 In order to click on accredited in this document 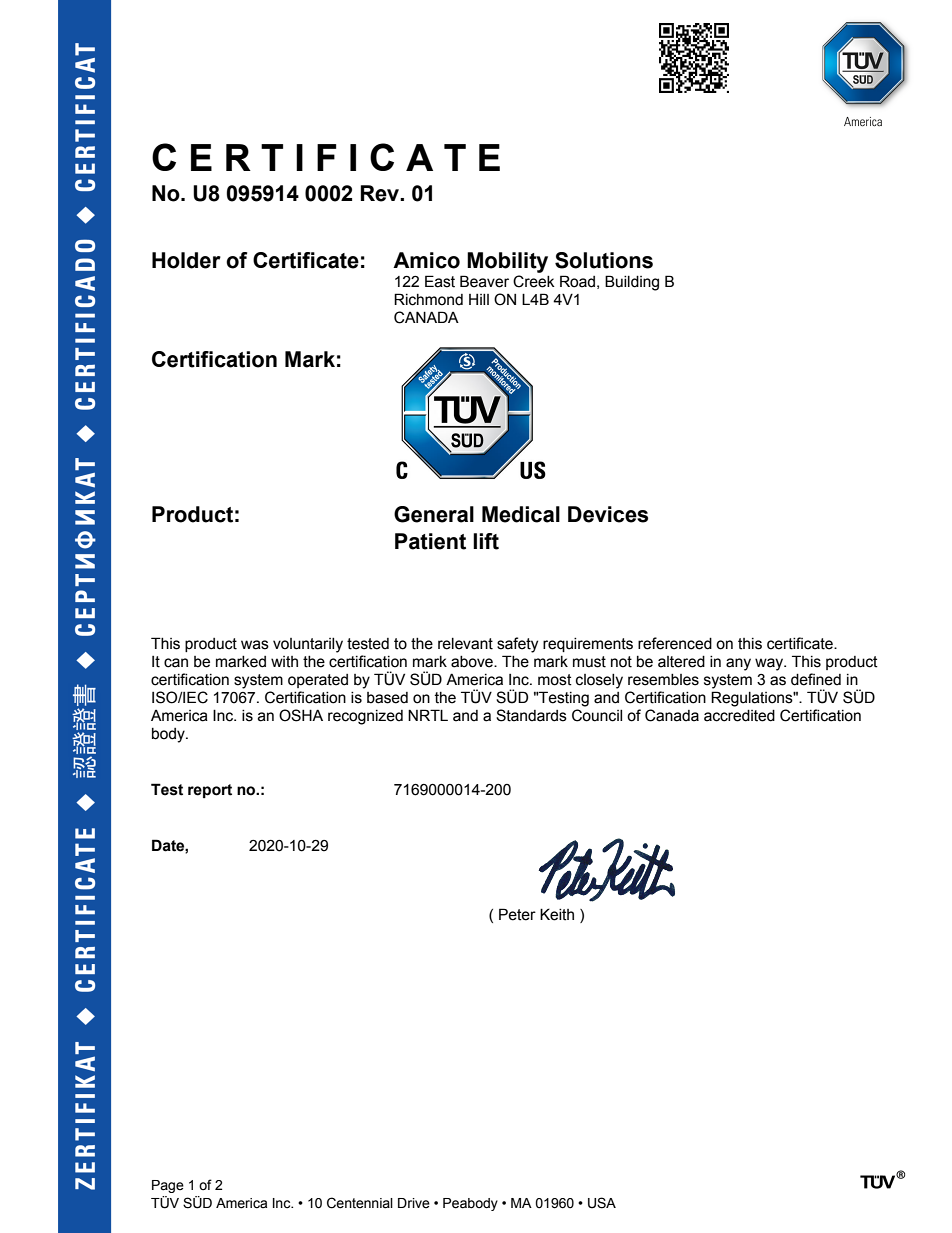, I will do `click(739, 716)`.
